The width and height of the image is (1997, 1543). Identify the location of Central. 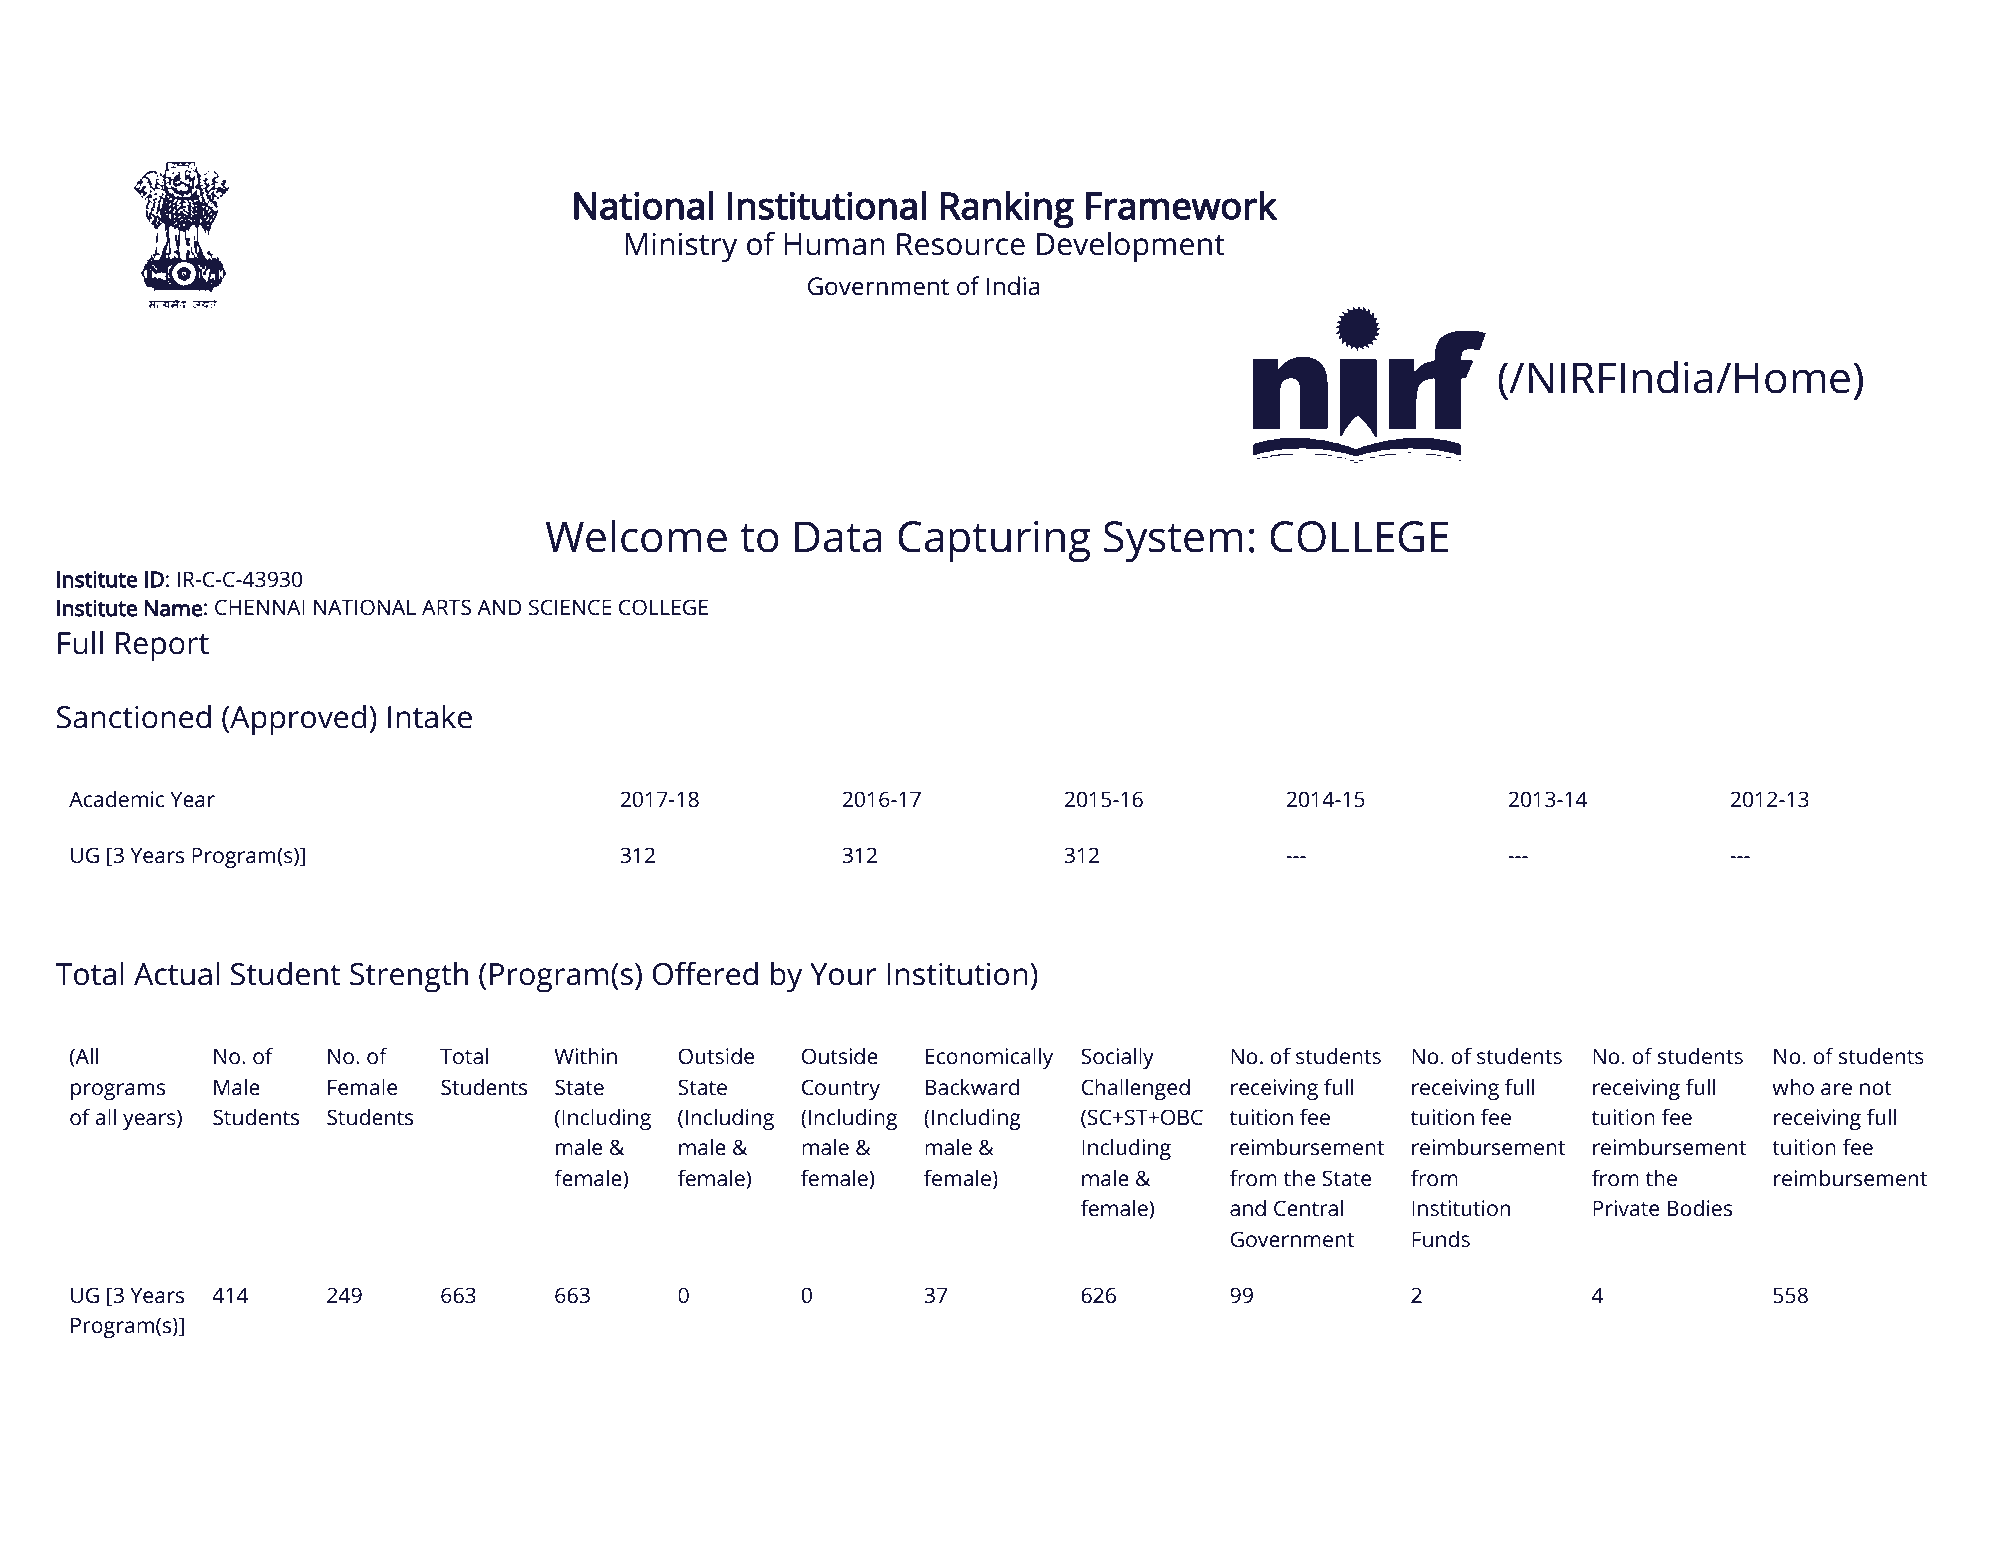
(1308, 1208).
